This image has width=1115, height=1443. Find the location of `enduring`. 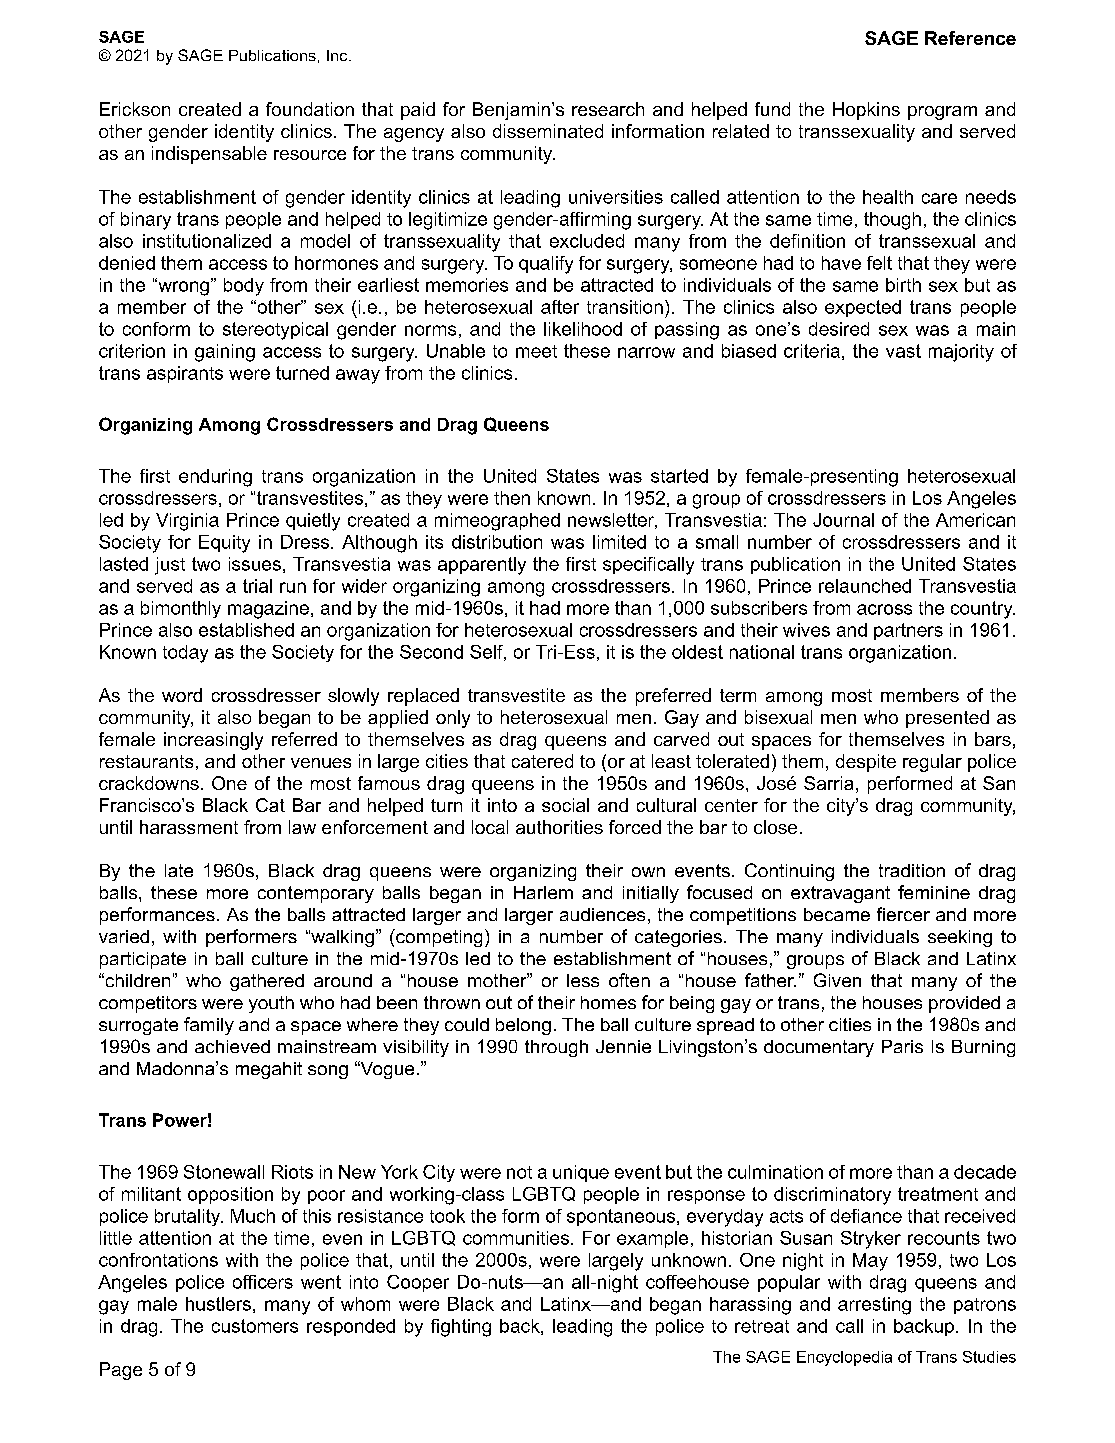

enduring is located at coordinates (215, 478).
